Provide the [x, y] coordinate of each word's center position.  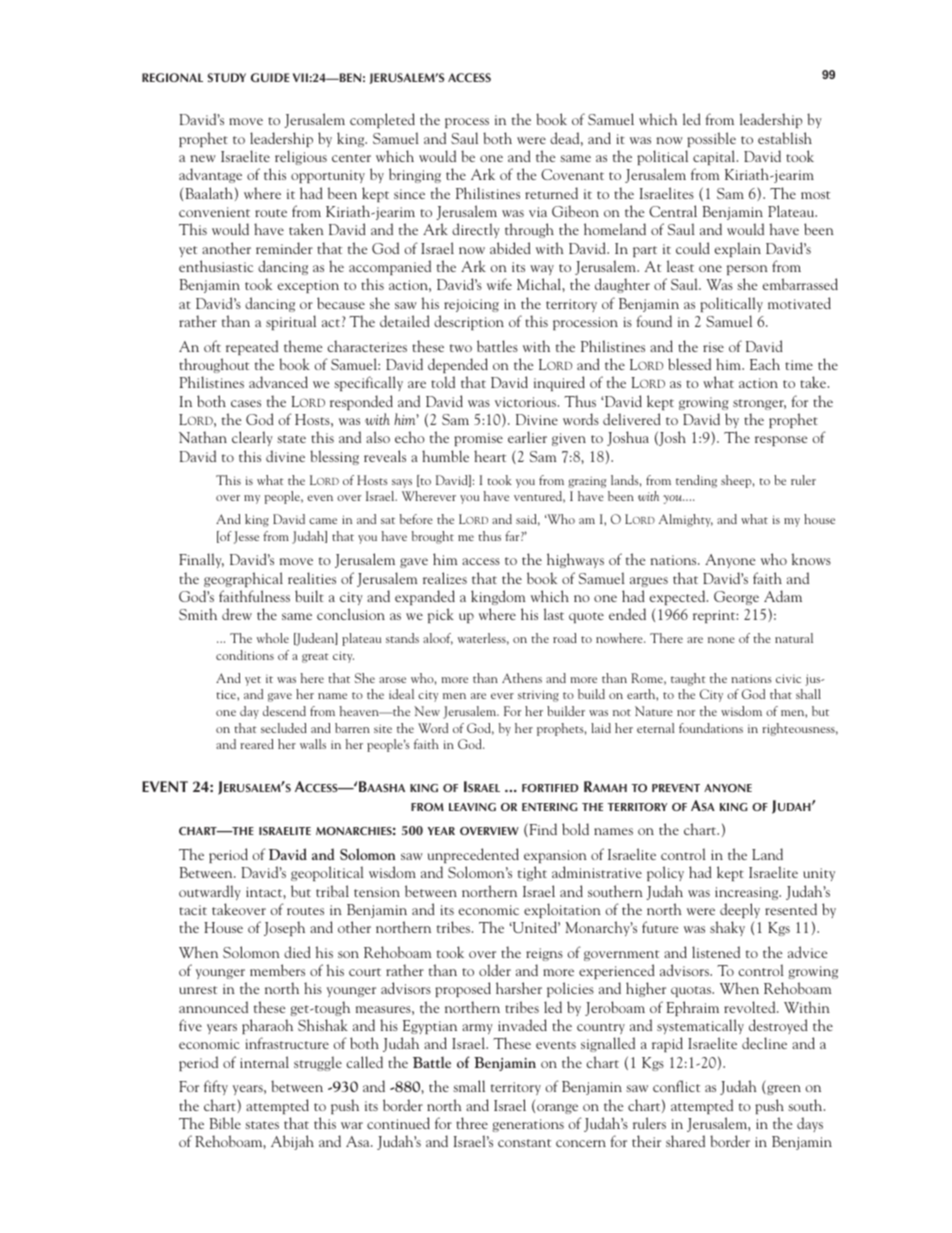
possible [711, 139]
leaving [472, 807]
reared [257, 744]
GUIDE [270, 77]
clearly [252, 438]
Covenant [572, 174]
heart [490, 456]
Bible [225, 1123]
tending [696, 481]
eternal [656, 728]
